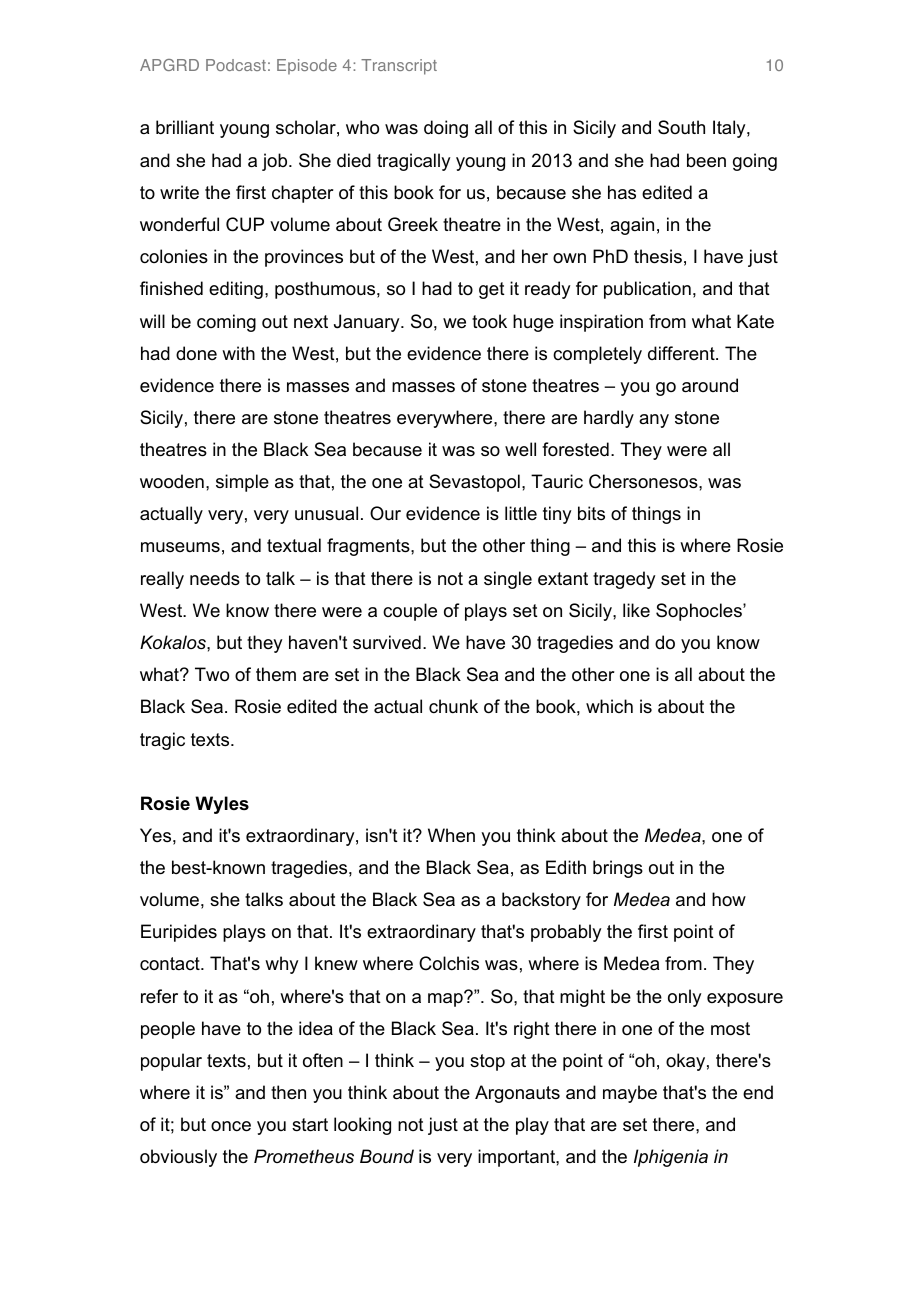 Image resolution: width=924 pixels, height=1308 pixels. Describe the element at coordinates (492, 290) in the screenshot. I see `get` at that location.
